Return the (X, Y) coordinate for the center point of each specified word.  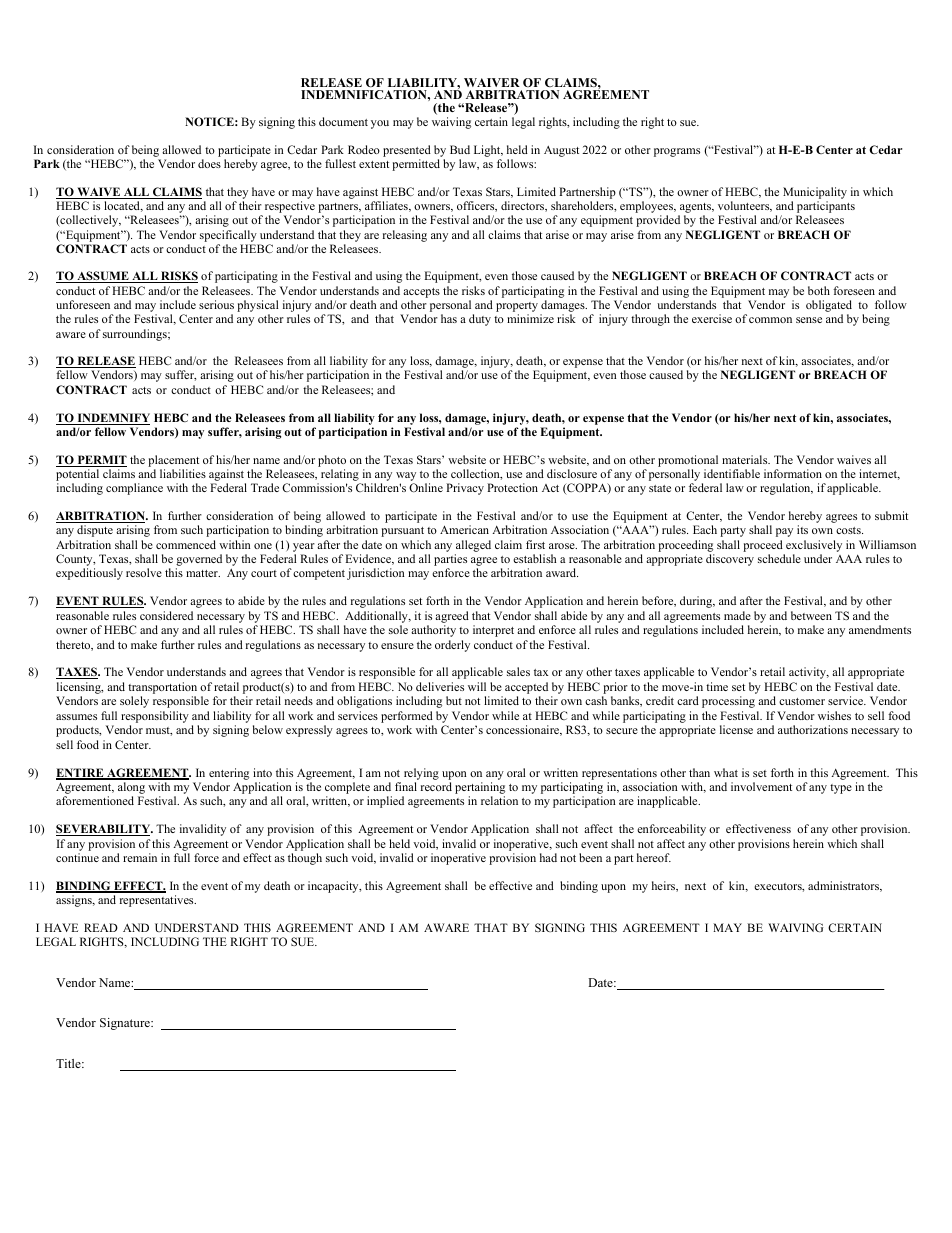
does (209, 163)
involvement (761, 786)
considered (166, 615)
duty (480, 320)
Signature (126, 1024)
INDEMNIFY (112, 419)
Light (488, 151)
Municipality (815, 194)
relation (499, 800)
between (811, 615)
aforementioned (95, 800)
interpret (493, 631)
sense (809, 320)
